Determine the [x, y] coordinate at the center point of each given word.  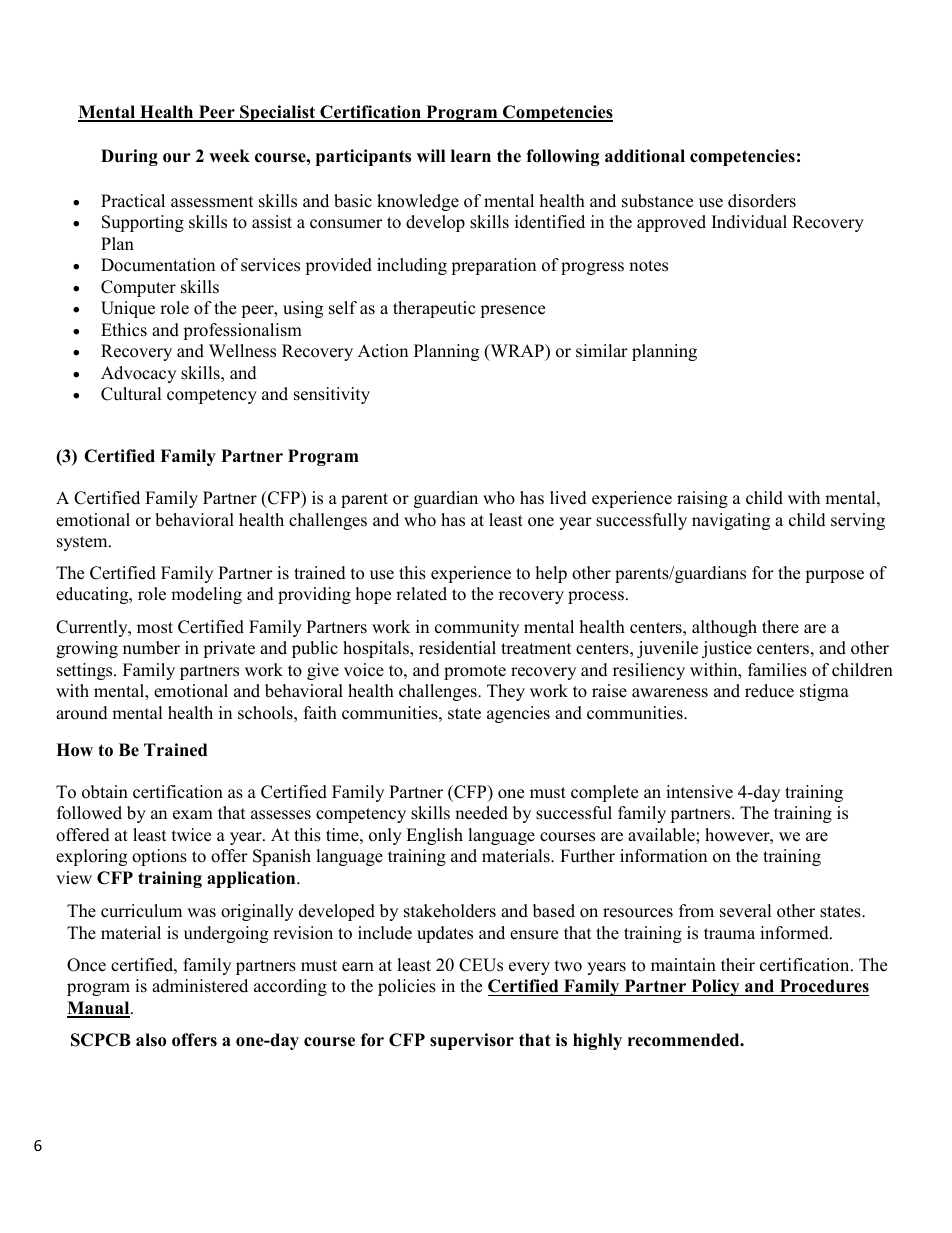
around [82, 713]
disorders [762, 201]
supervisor [472, 1041]
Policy [715, 987]
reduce [769, 691]
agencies [518, 714]
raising [702, 499]
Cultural [131, 394]
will [431, 155]
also [151, 1040]
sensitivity [332, 395]
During [129, 157]
